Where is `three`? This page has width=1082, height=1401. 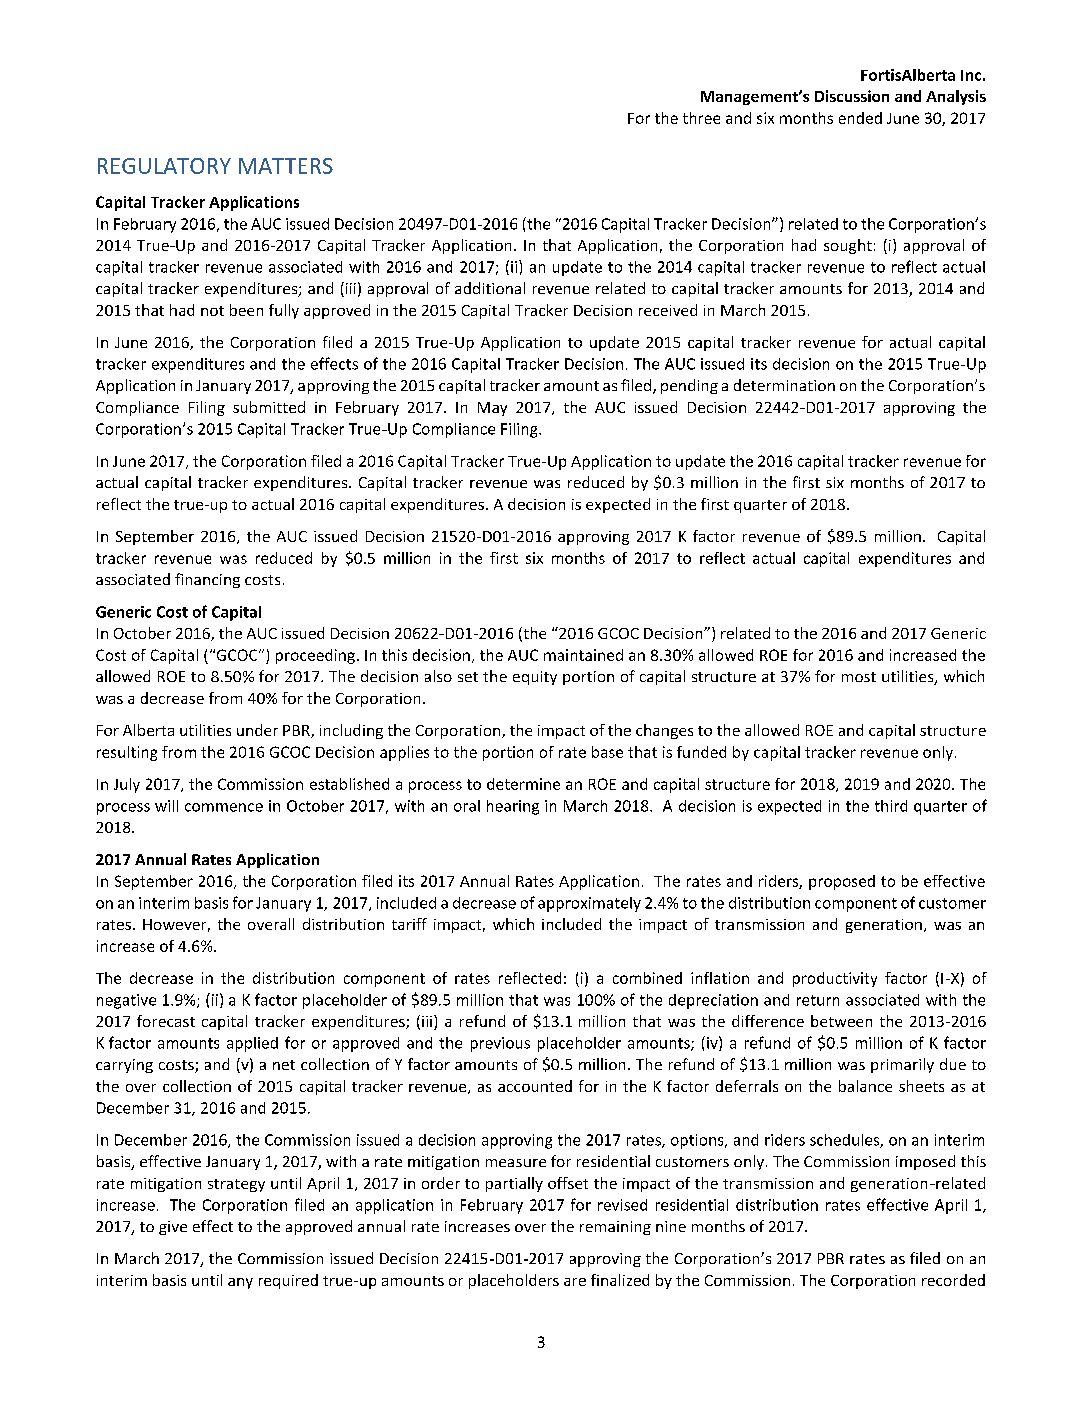
three is located at coordinates (701, 118).
